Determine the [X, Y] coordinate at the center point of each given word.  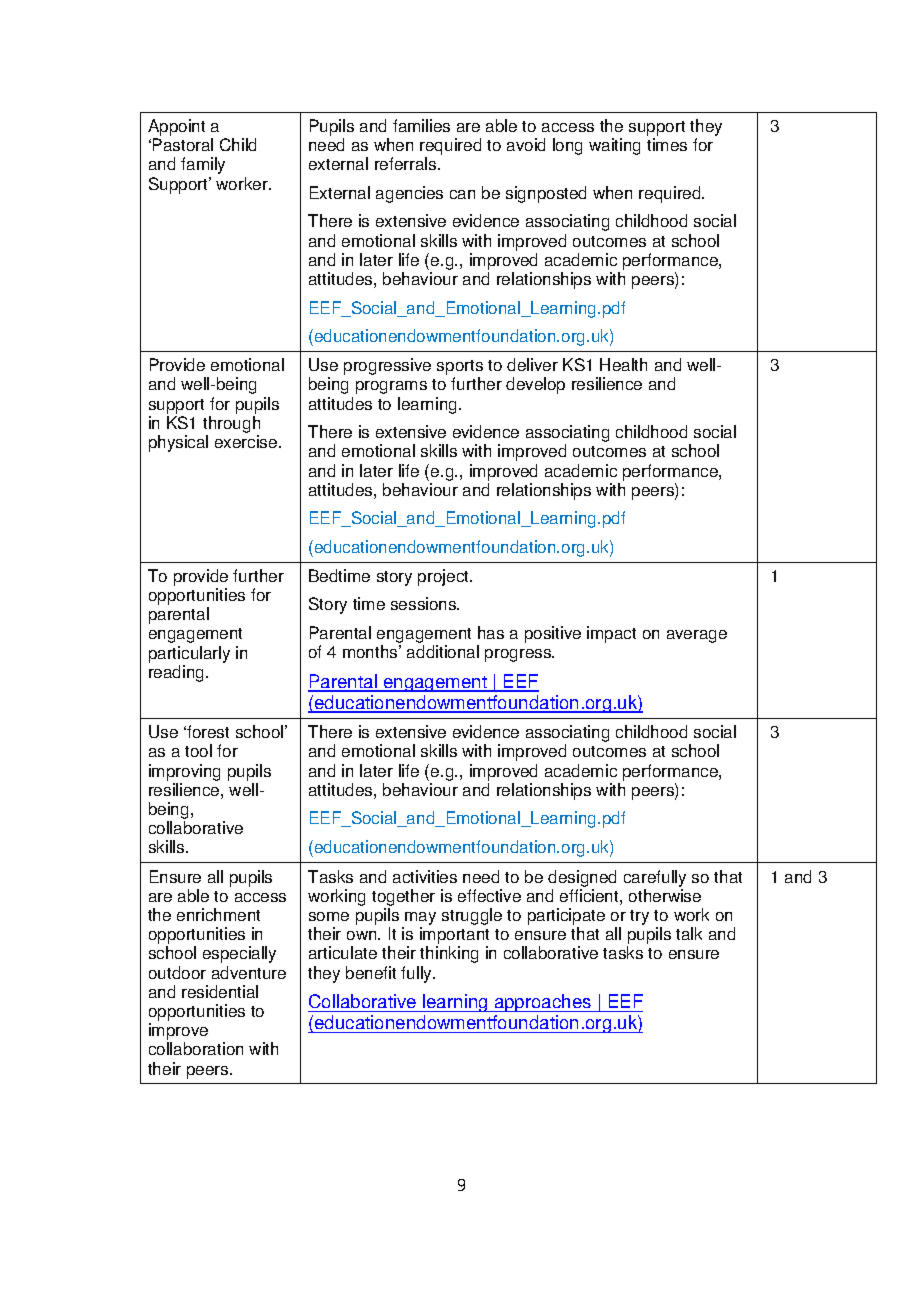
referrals [407, 163]
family [203, 165]
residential [220, 991]
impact [611, 634]
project [445, 577]
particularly [189, 654]
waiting [614, 146]
